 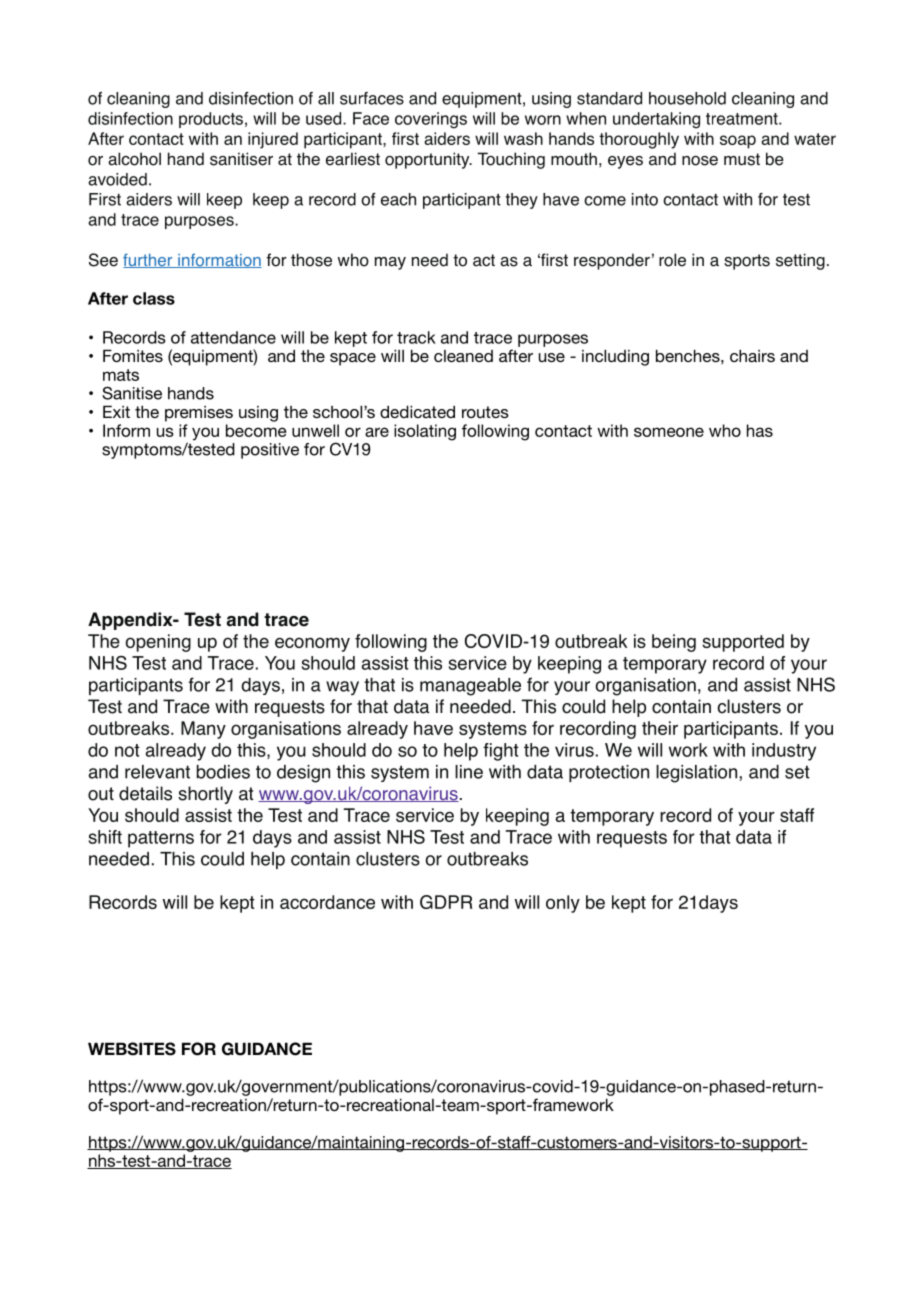 I want to click on alcohol, so click(x=134, y=159).
